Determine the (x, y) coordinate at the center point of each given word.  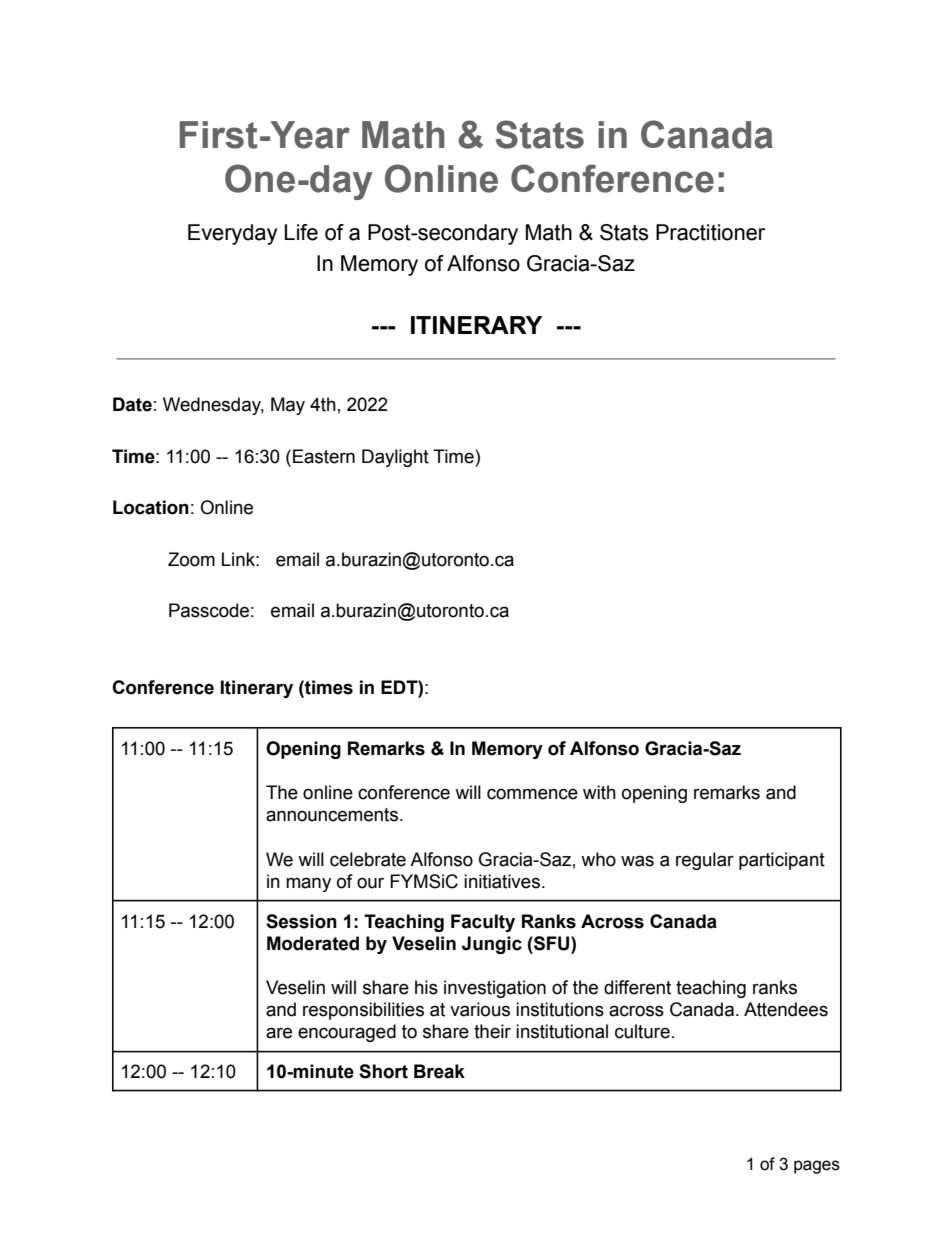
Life (301, 232)
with (599, 792)
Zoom (191, 559)
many (308, 884)
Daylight (395, 458)
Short (383, 1071)
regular (705, 861)
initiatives (502, 881)
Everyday (233, 234)
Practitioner (710, 232)
